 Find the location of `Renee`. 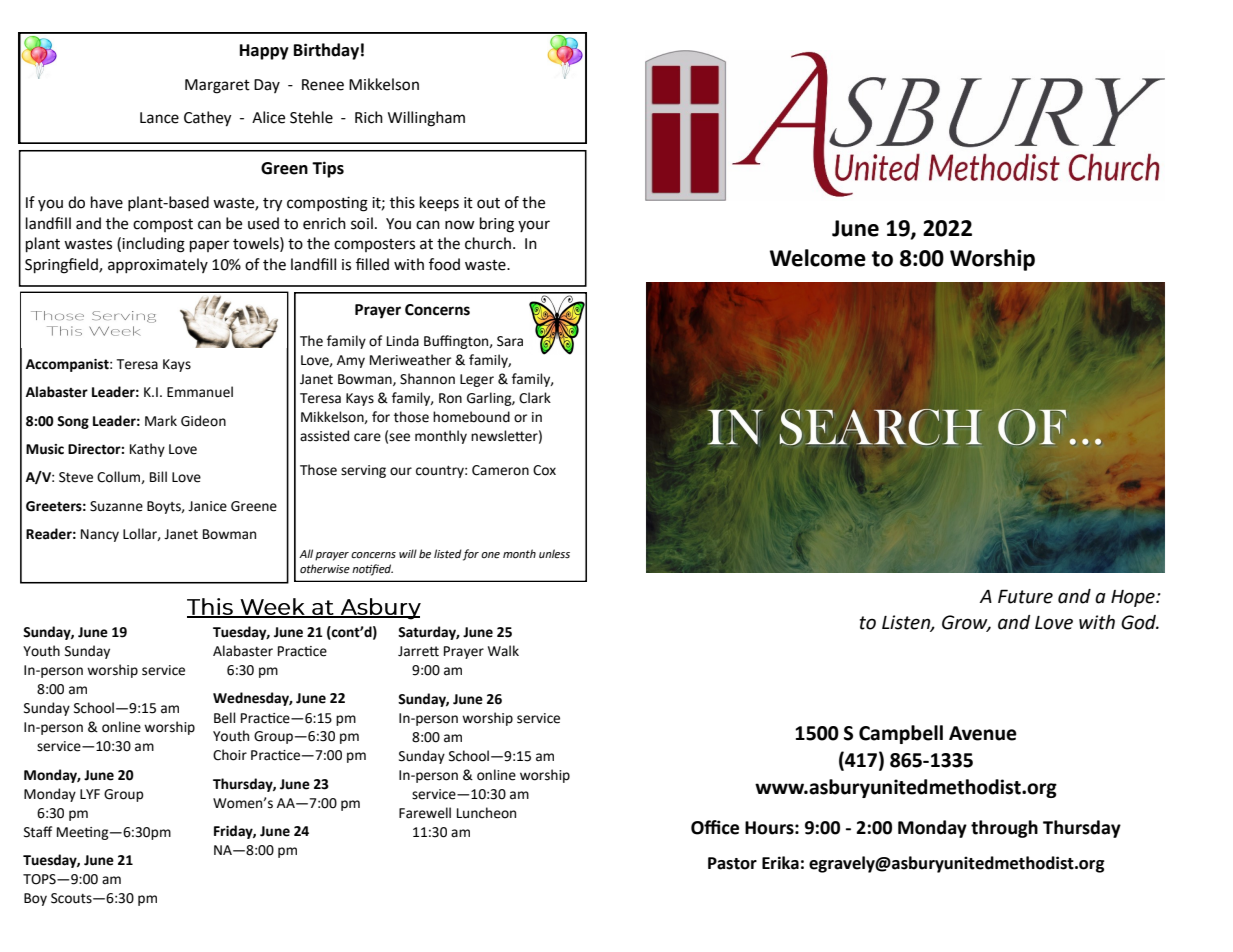

Renee is located at coordinates (323, 85).
